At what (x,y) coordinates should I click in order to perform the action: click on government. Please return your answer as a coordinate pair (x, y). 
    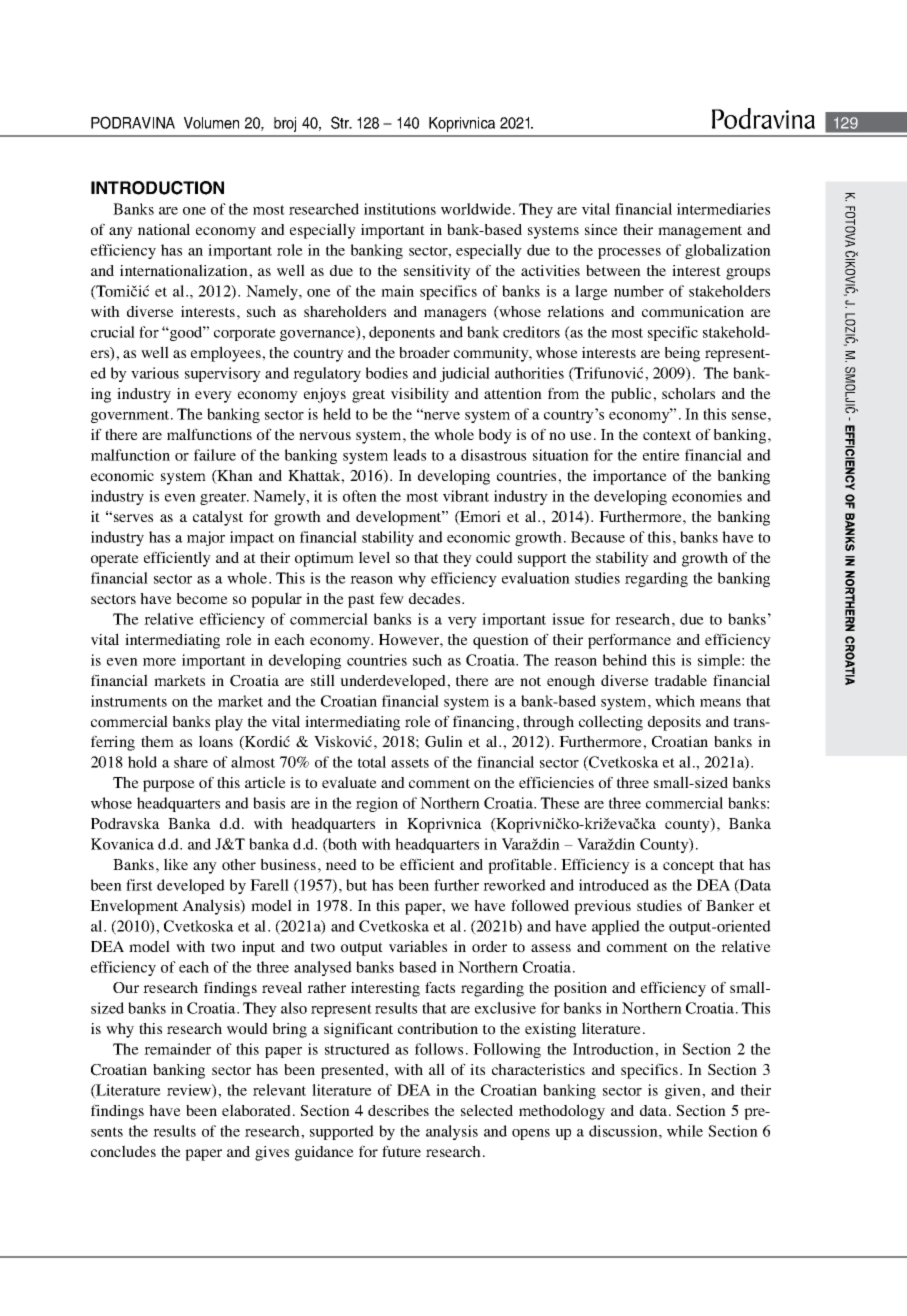
    Looking at the image, I should click on (131, 416).
